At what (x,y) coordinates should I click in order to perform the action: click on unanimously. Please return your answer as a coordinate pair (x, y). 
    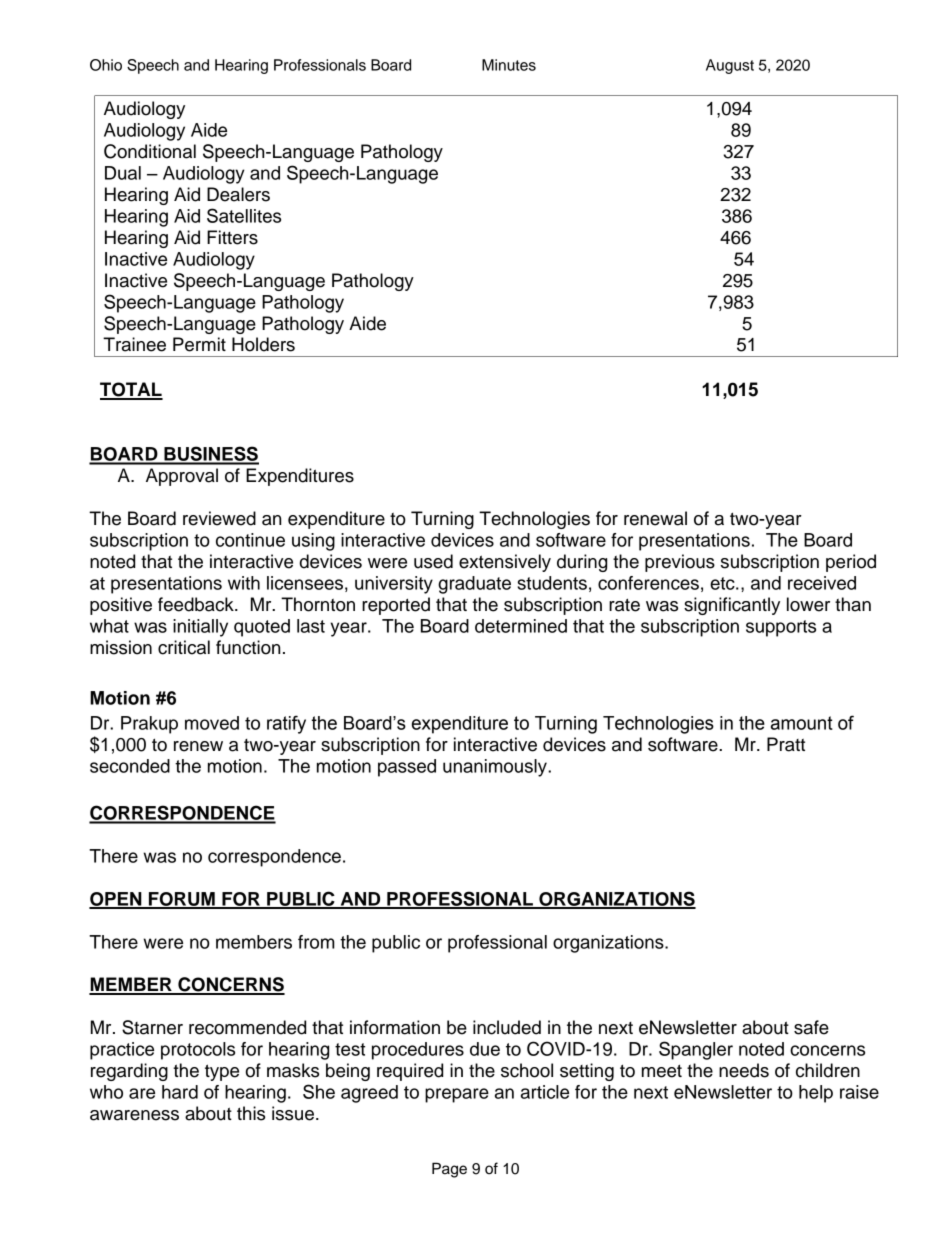
    Looking at the image, I should click on (496, 768).
